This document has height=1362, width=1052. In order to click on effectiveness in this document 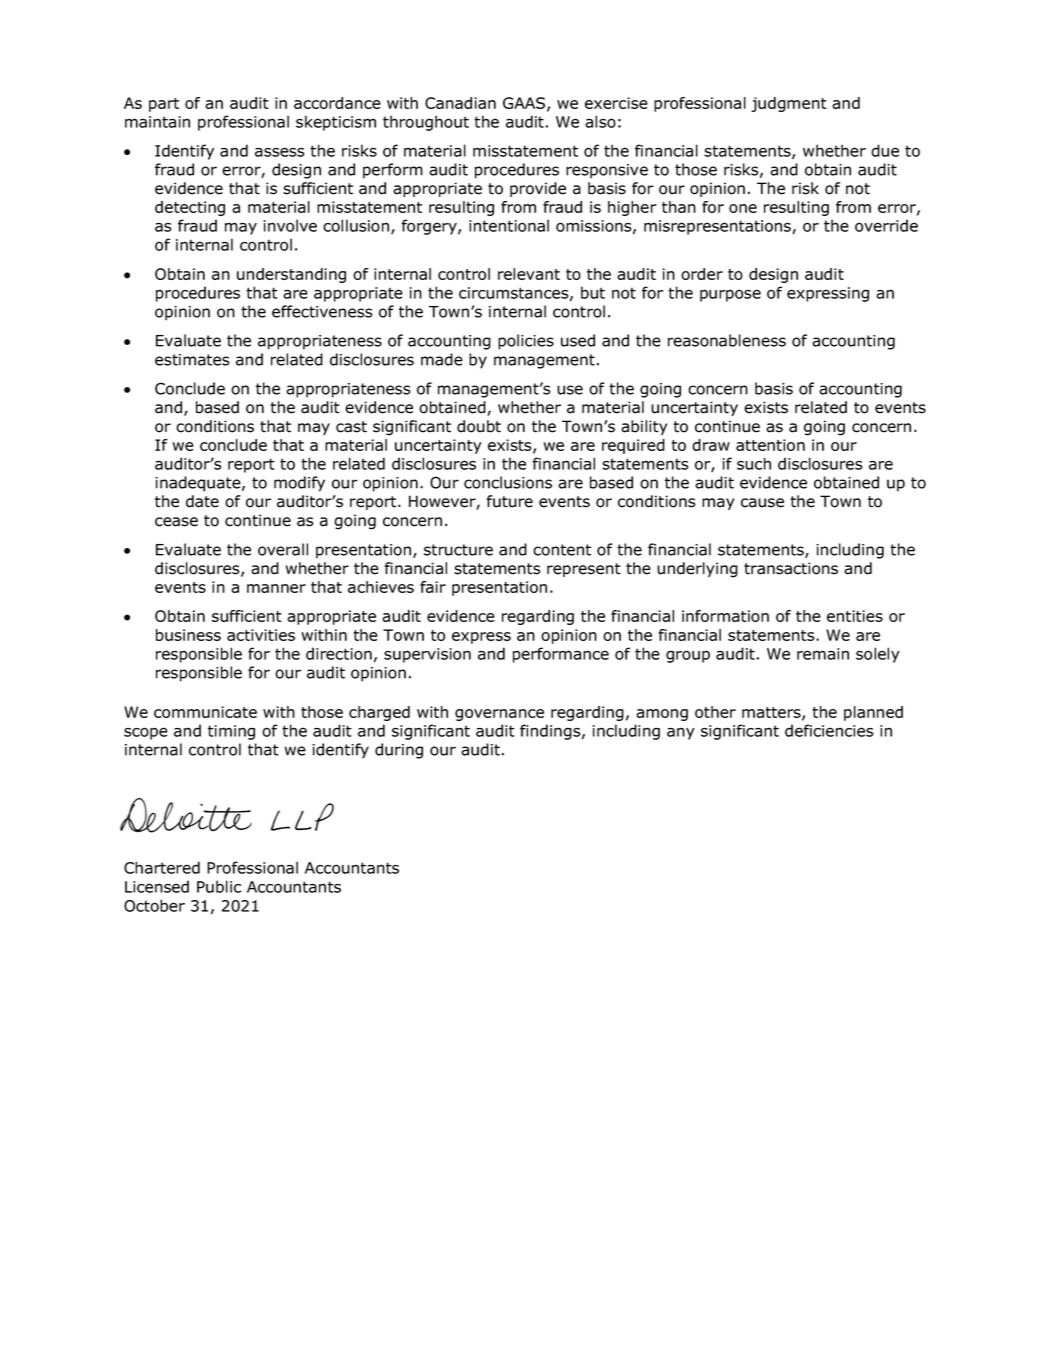, I will do `click(322, 311)`.
